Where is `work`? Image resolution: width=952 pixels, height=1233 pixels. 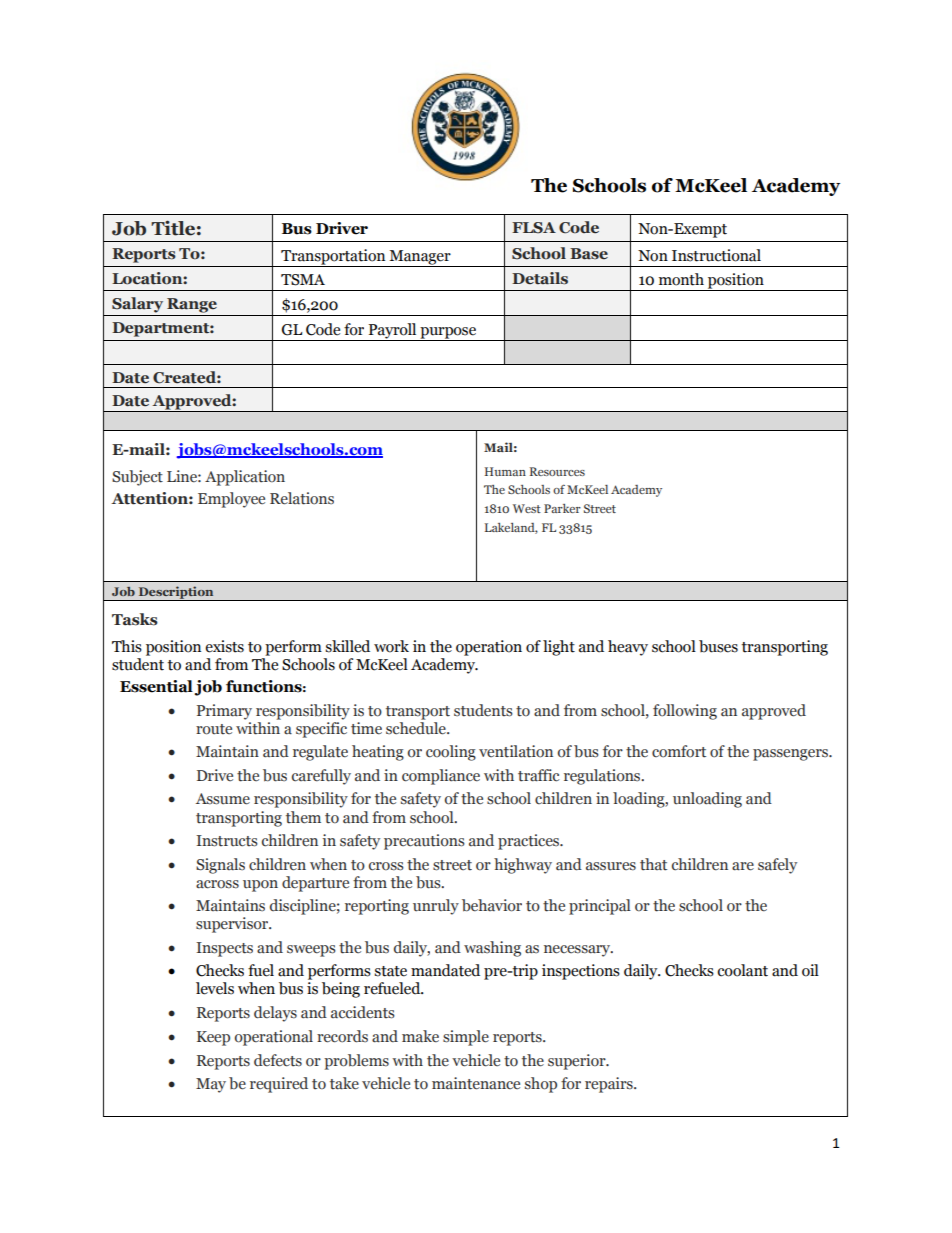 work is located at coordinates (391, 646).
